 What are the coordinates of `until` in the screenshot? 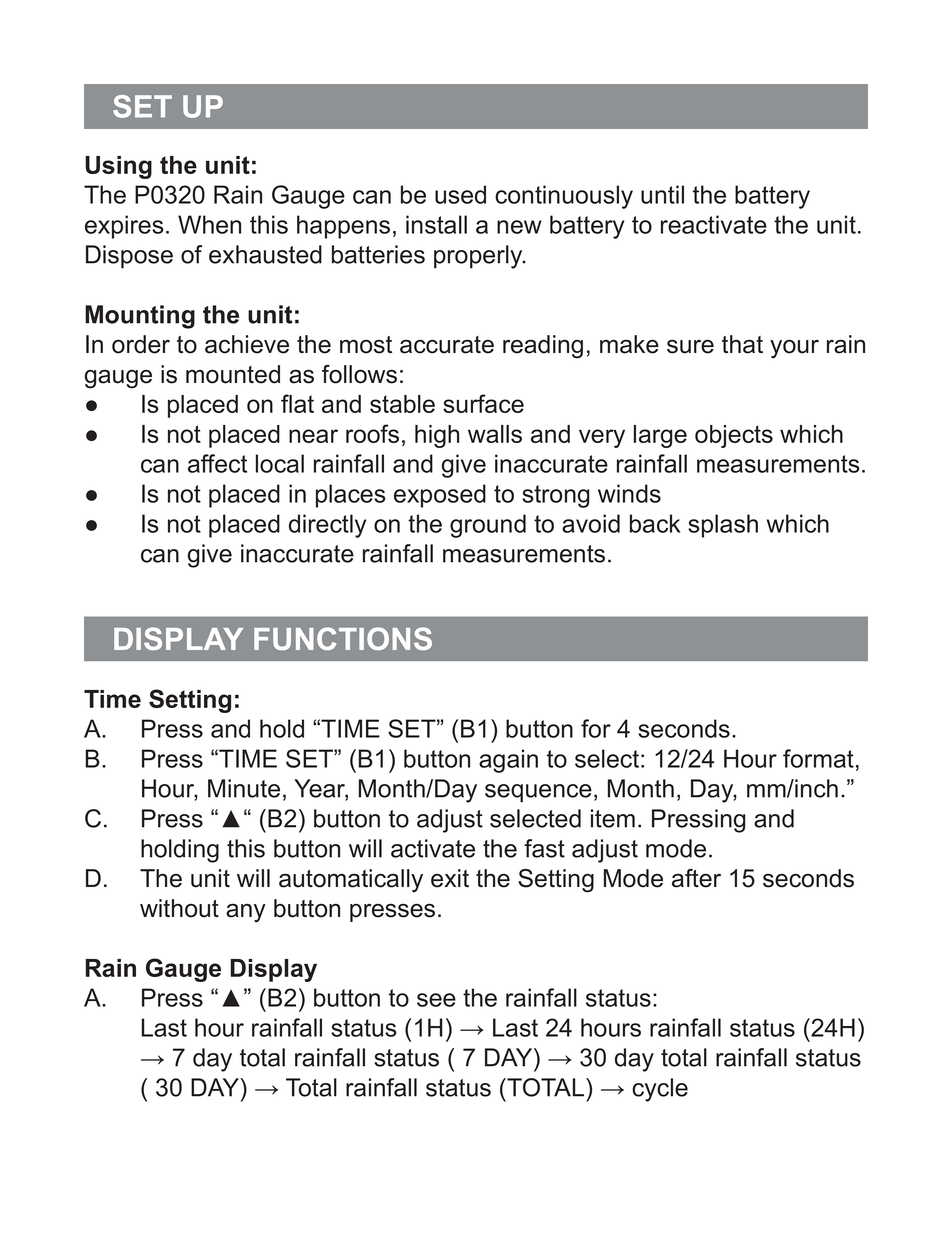 It's located at (662, 194).
